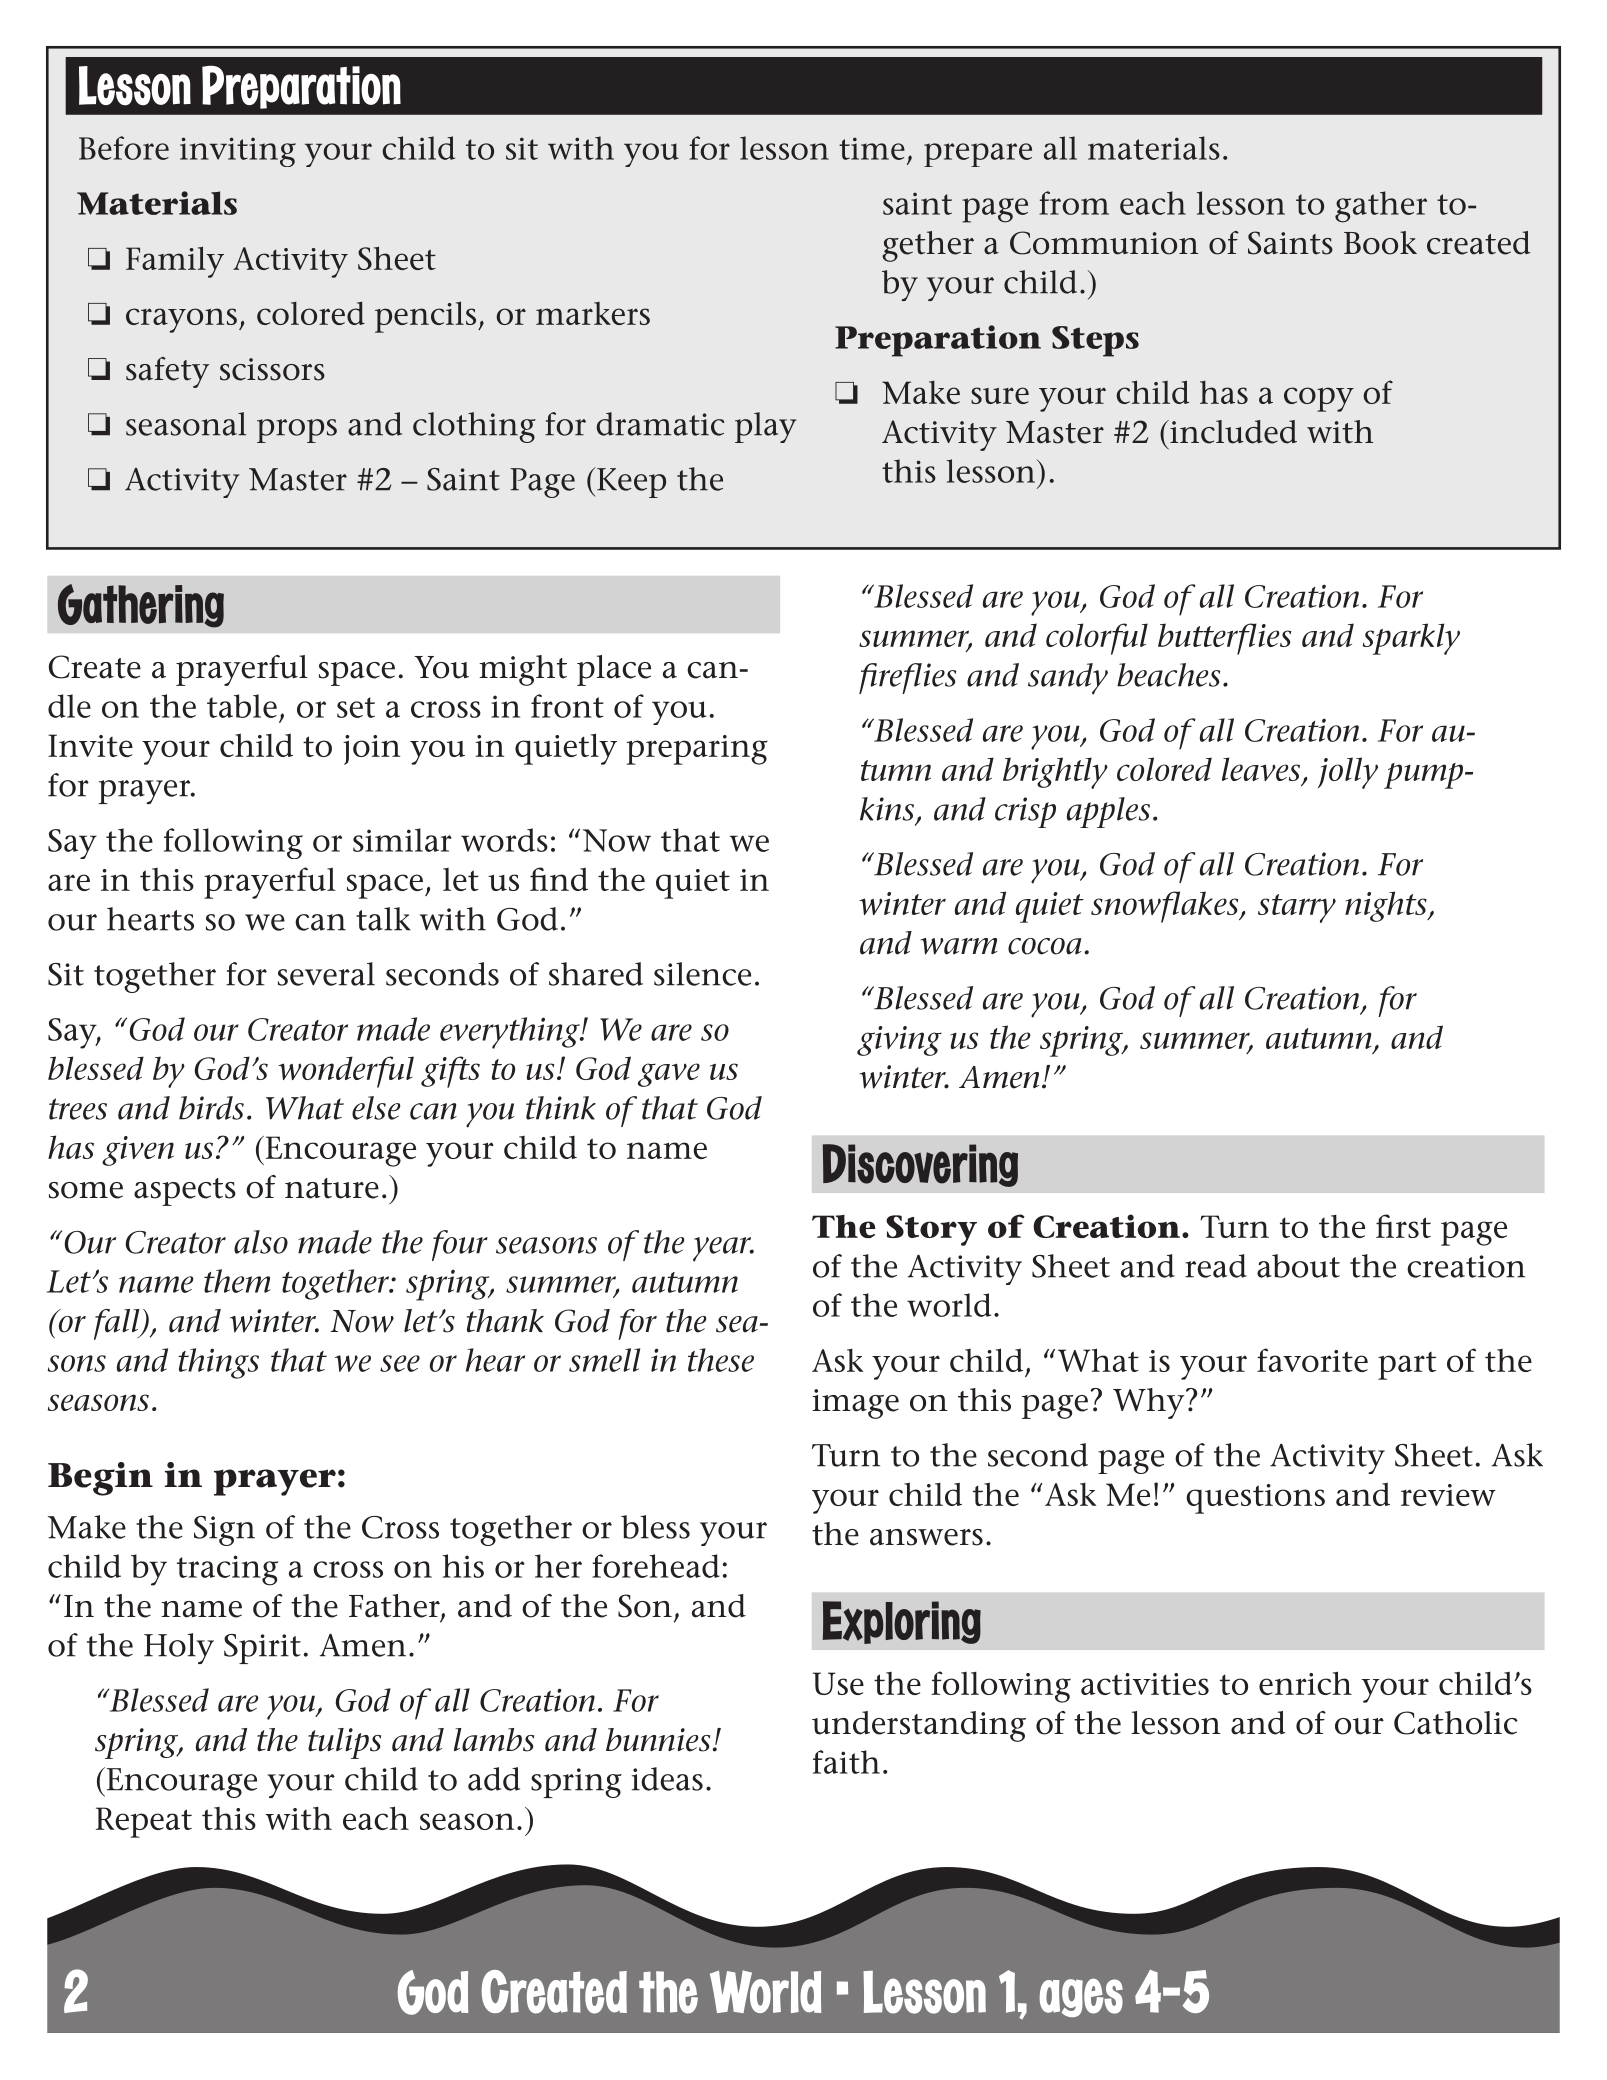 The image size is (1607, 2080). I want to click on inviting, so click(238, 152).
